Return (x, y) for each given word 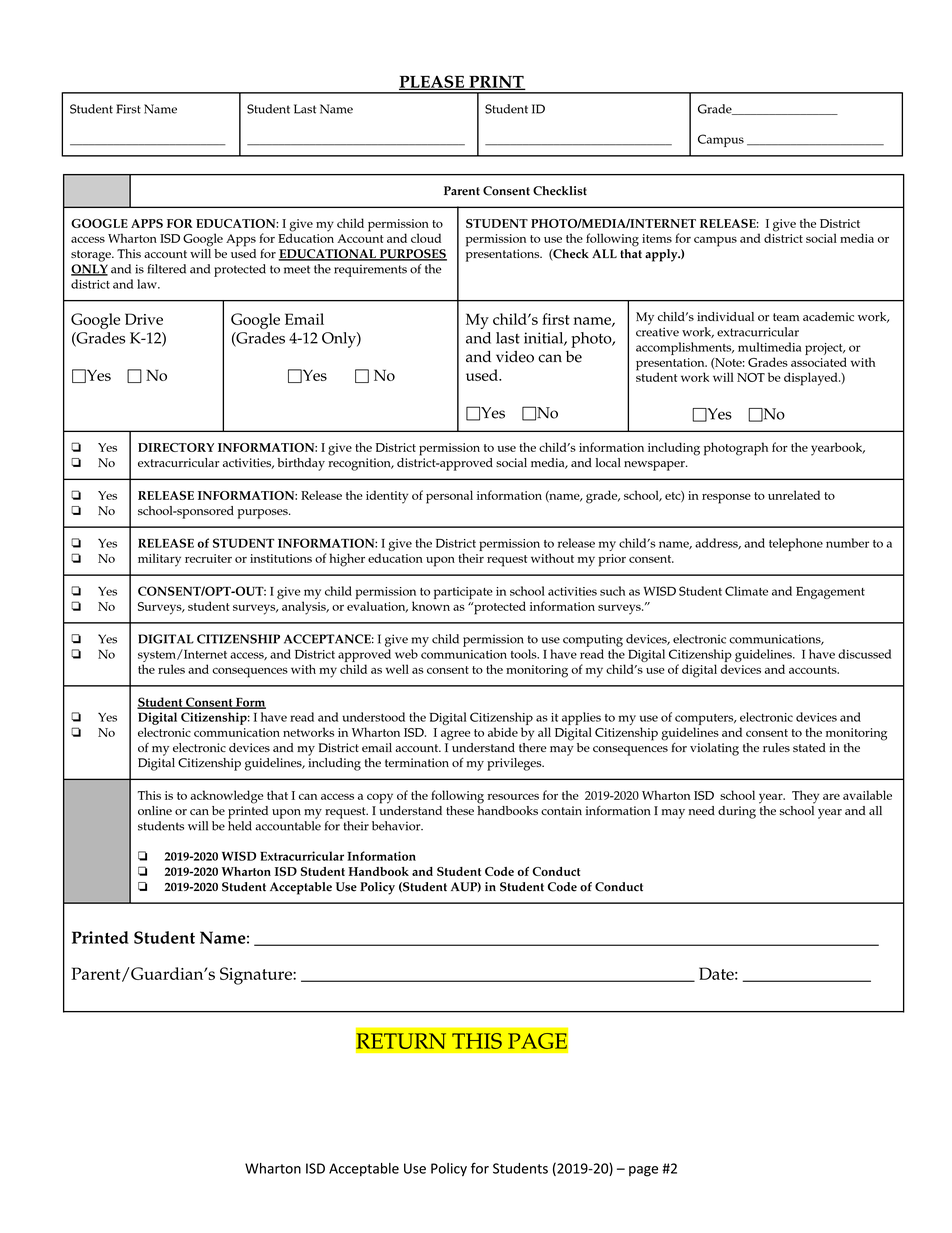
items (657, 238)
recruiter (208, 558)
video (515, 357)
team (786, 317)
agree (455, 735)
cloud (426, 238)
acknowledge (226, 797)
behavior (397, 826)
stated (809, 747)
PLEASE (432, 82)
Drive (144, 319)
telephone (796, 544)
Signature (257, 976)
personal (449, 497)
